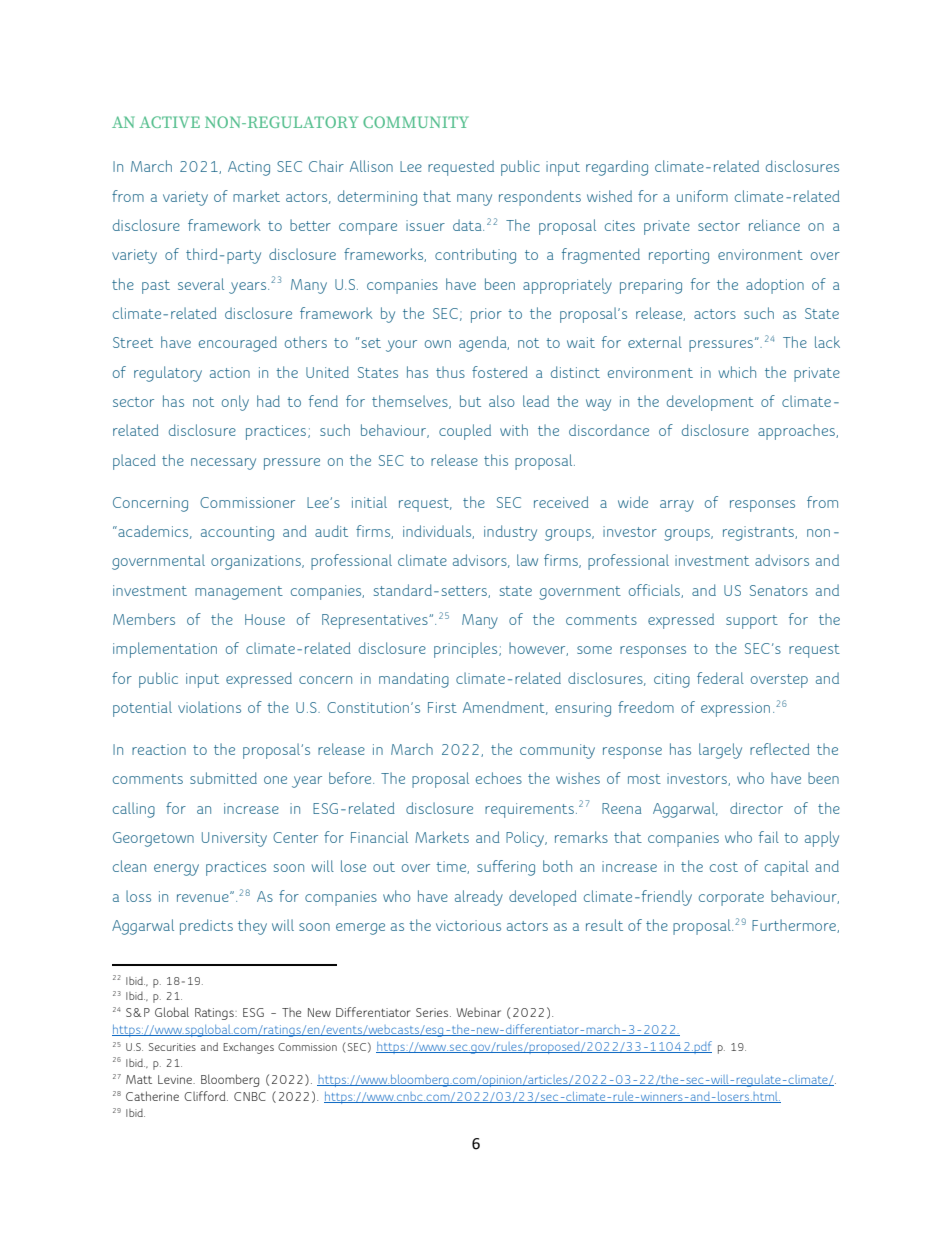 The image size is (952, 1233). What do you see at coordinates (249, 168) in the screenshot?
I see `Acting` at bounding box center [249, 168].
